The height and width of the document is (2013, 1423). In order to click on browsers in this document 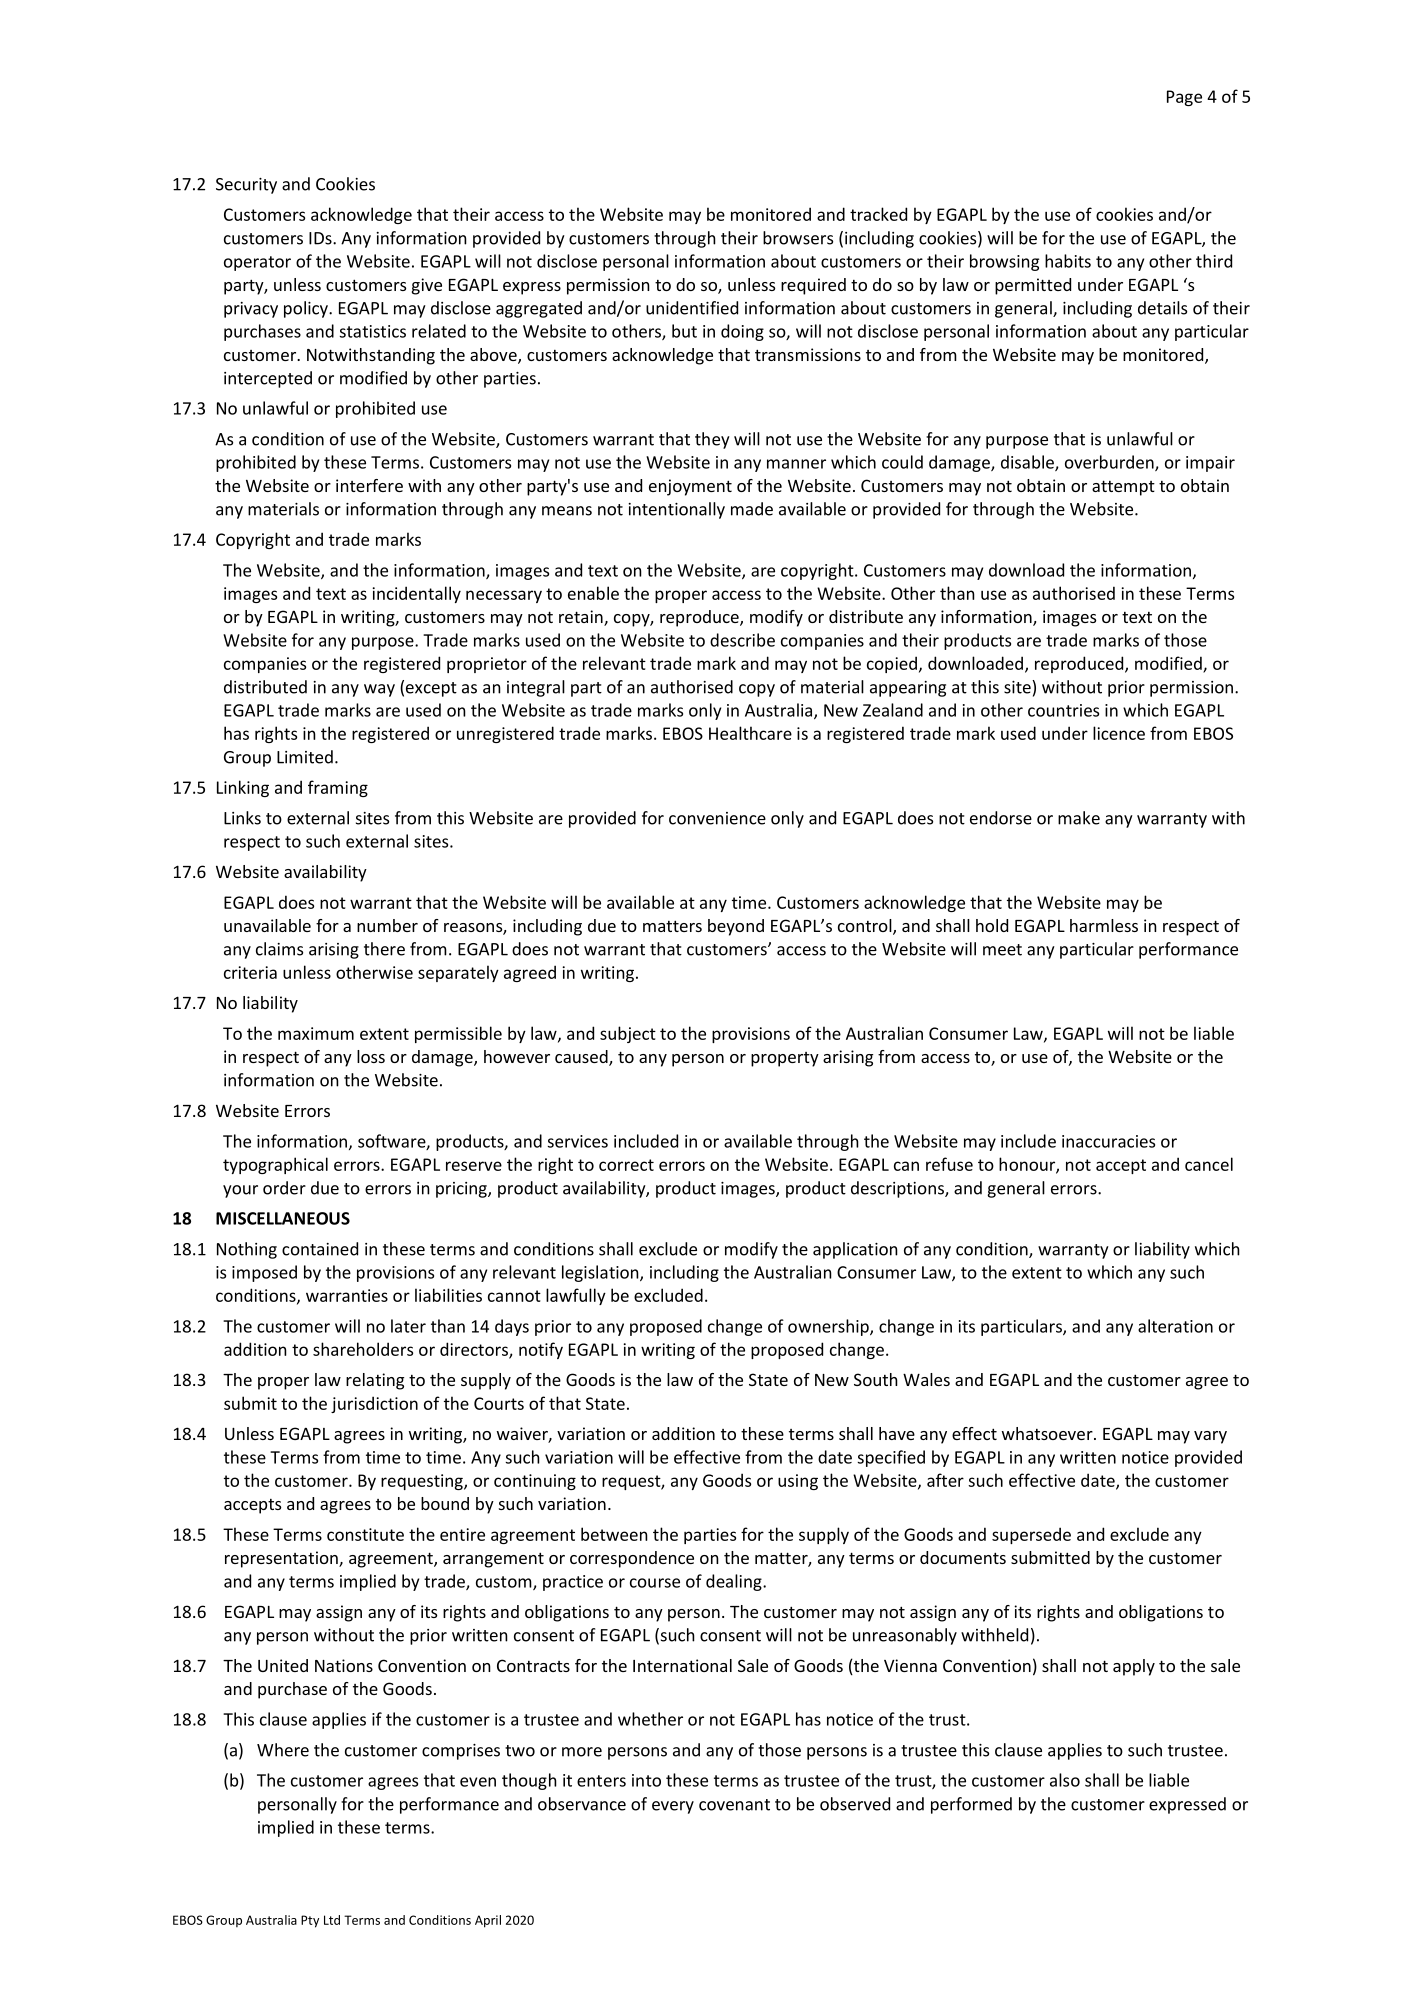, I will do `click(798, 238)`.
